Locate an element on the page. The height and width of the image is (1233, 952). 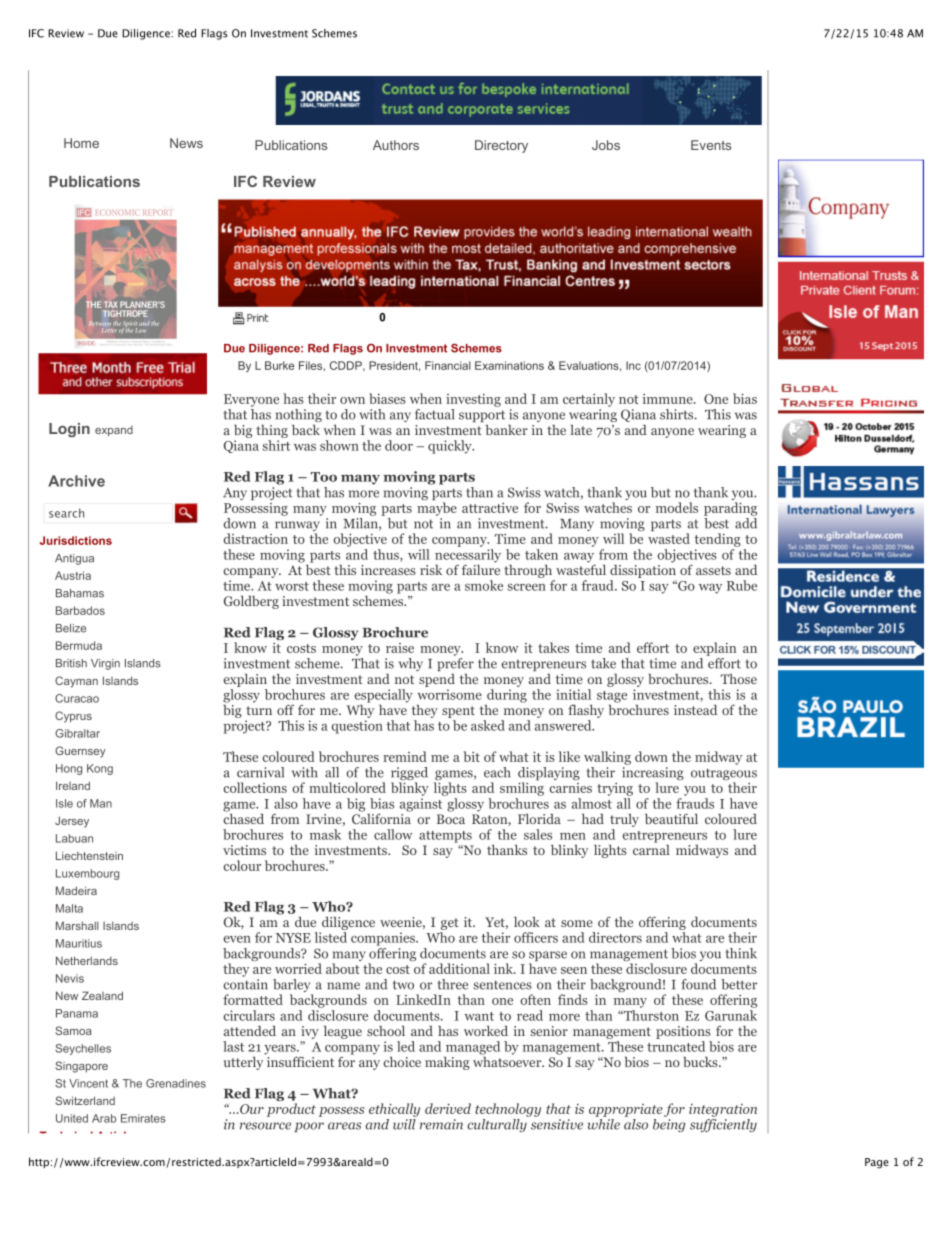
Luxembourg is located at coordinates (87, 874).
